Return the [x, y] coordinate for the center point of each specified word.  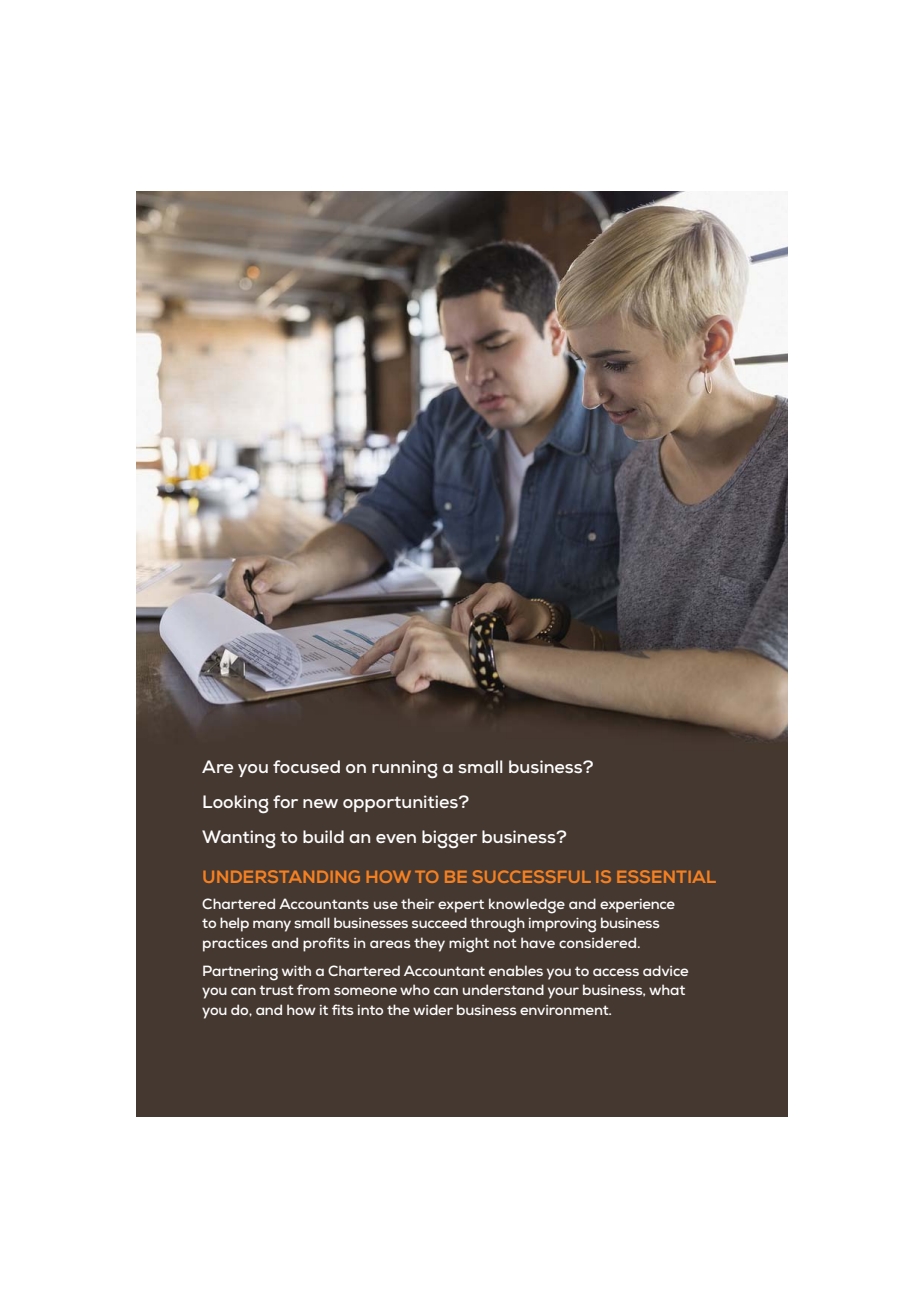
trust [276, 990]
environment [565, 1010]
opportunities [401, 803]
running [405, 769]
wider [433, 1009]
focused [306, 766]
